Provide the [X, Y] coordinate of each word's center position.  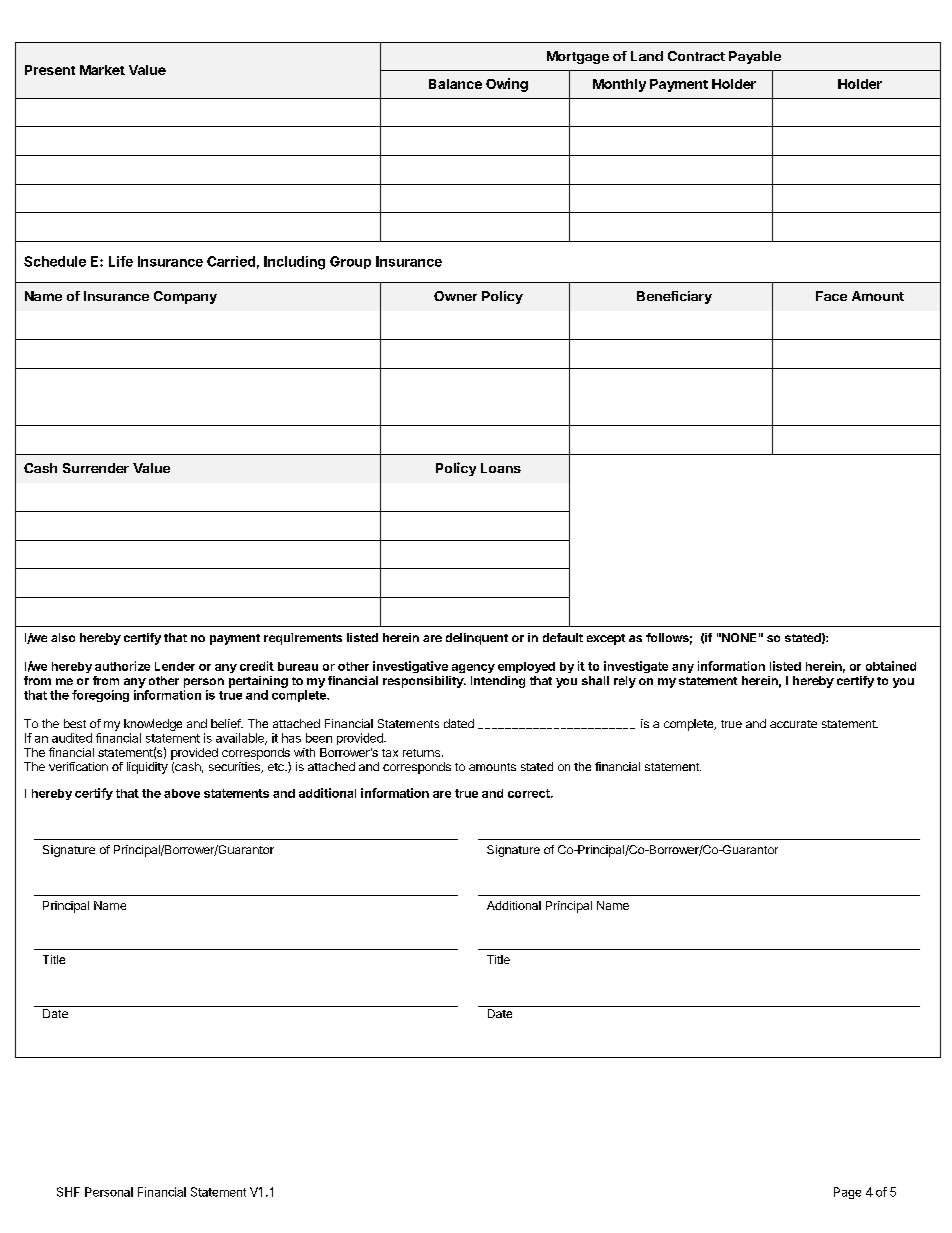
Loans [501, 468]
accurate [793, 724]
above [182, 793]
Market [102, 70]
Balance [455, 84]
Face [831, 296]
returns [421, 753]
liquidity [147, 768]
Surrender [96, 468]
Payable [755, 57]
